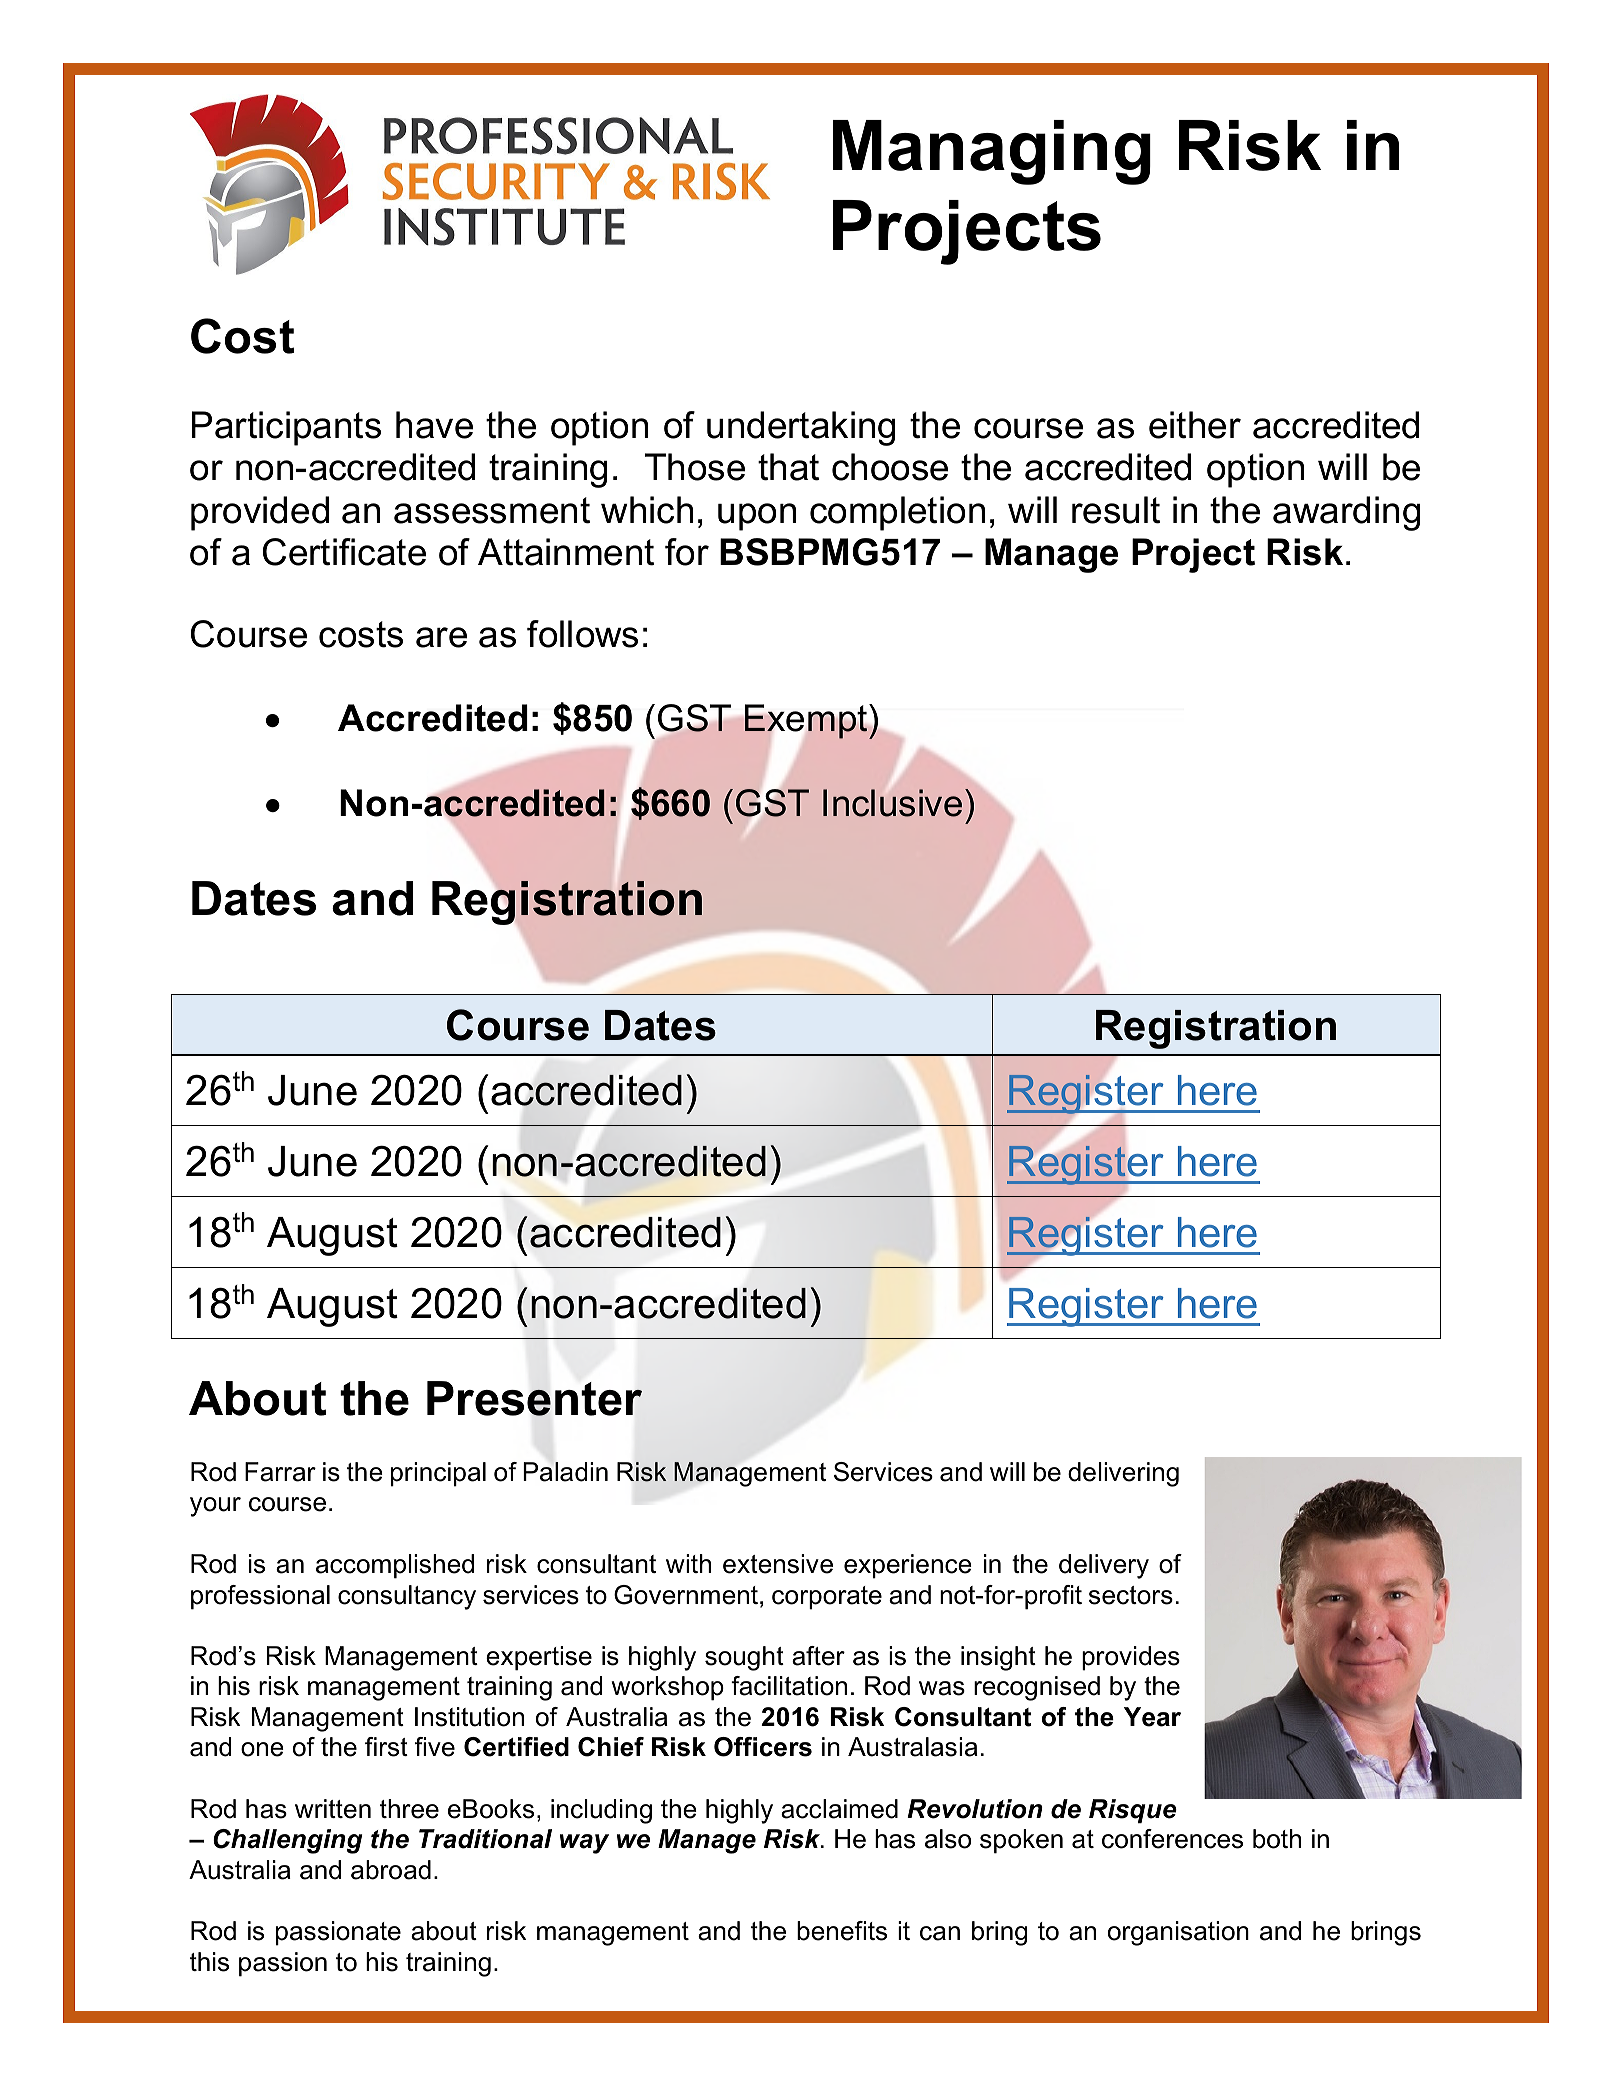 This document has width=1612, height=2086. I want to click on upon, so click(757, 517).
